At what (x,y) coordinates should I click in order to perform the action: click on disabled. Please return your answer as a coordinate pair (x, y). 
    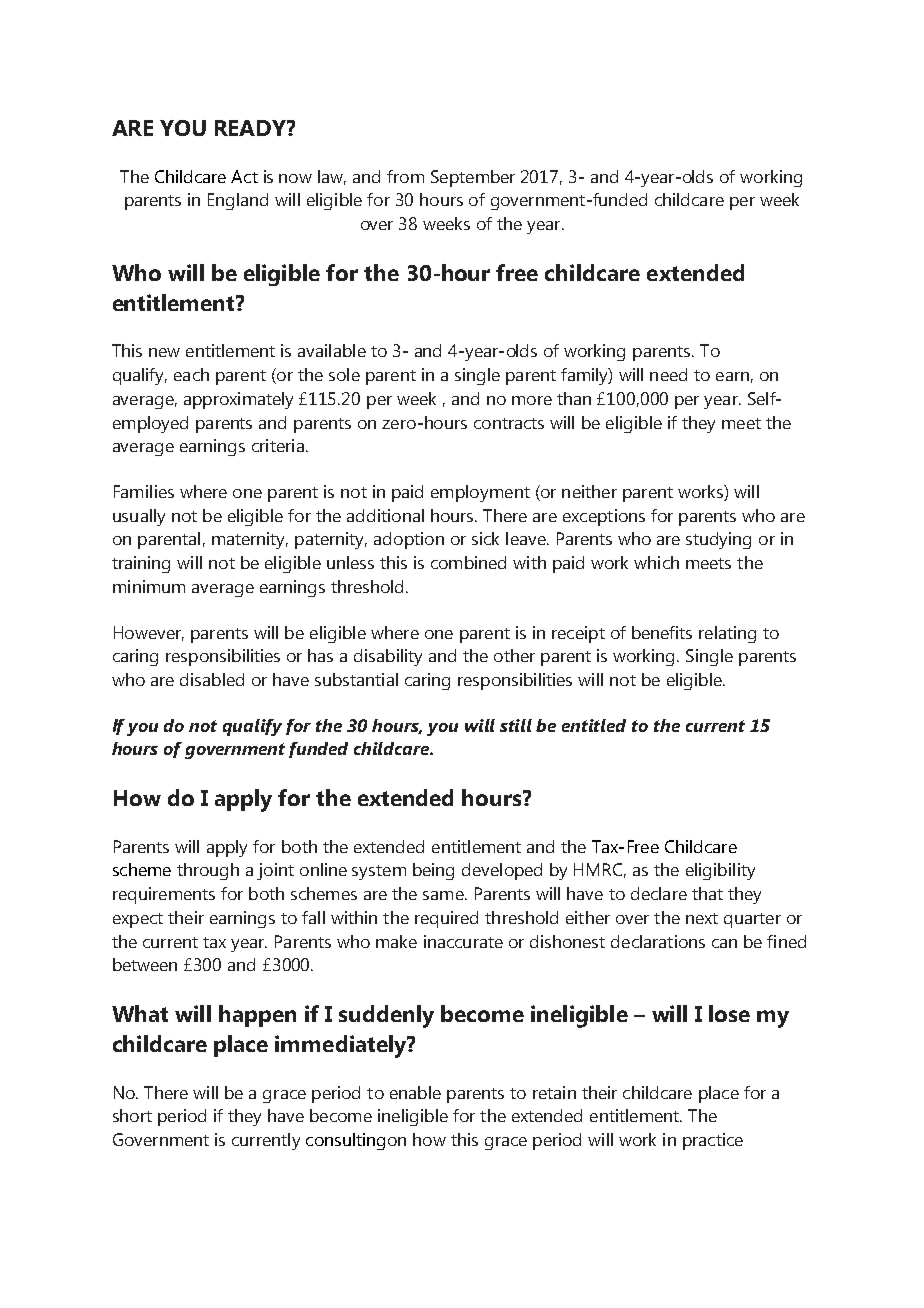
    Looking at the image, I should click on (212, 679).
